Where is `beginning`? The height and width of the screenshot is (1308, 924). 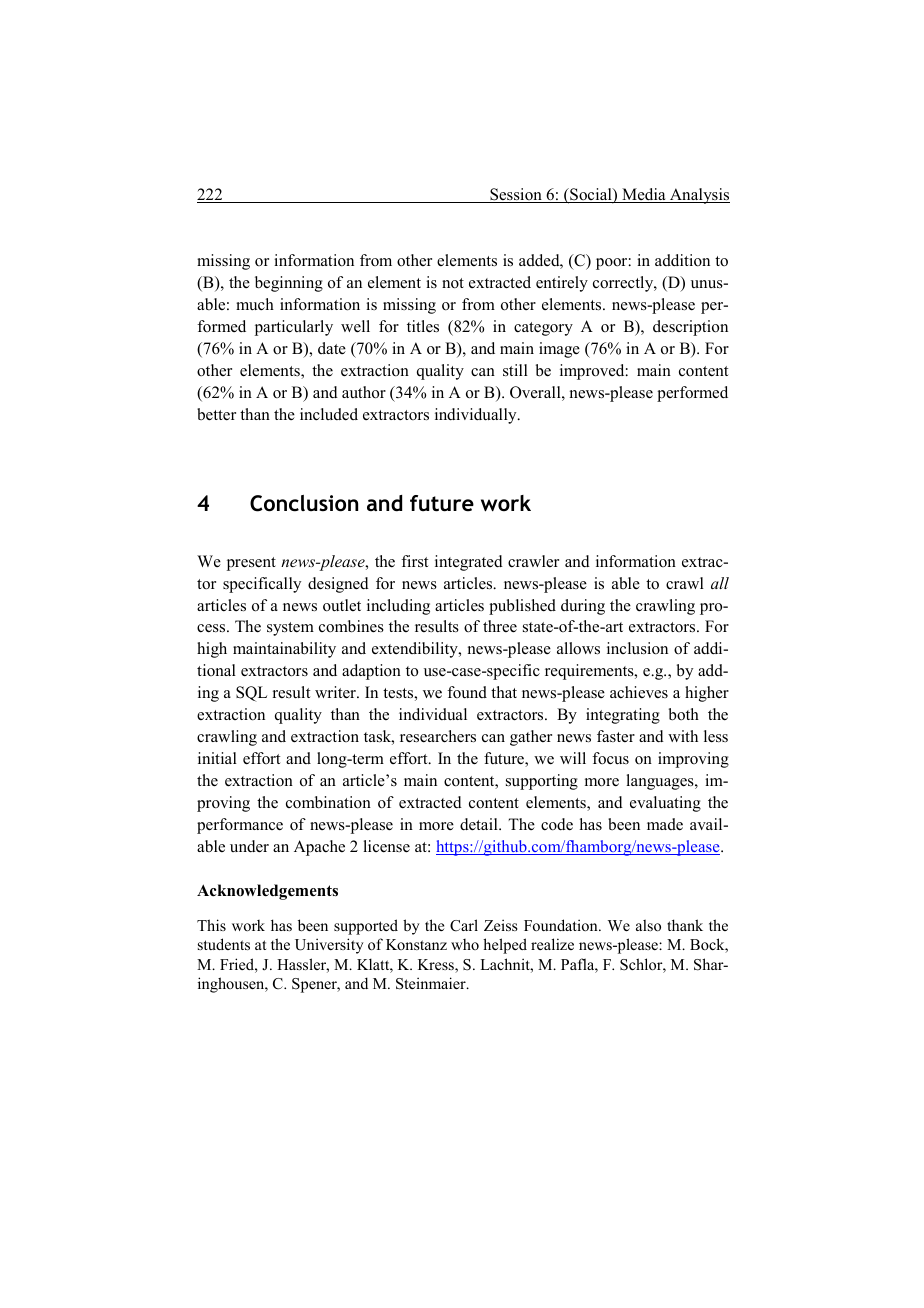 beginning is located at coordinates (289, 284).
